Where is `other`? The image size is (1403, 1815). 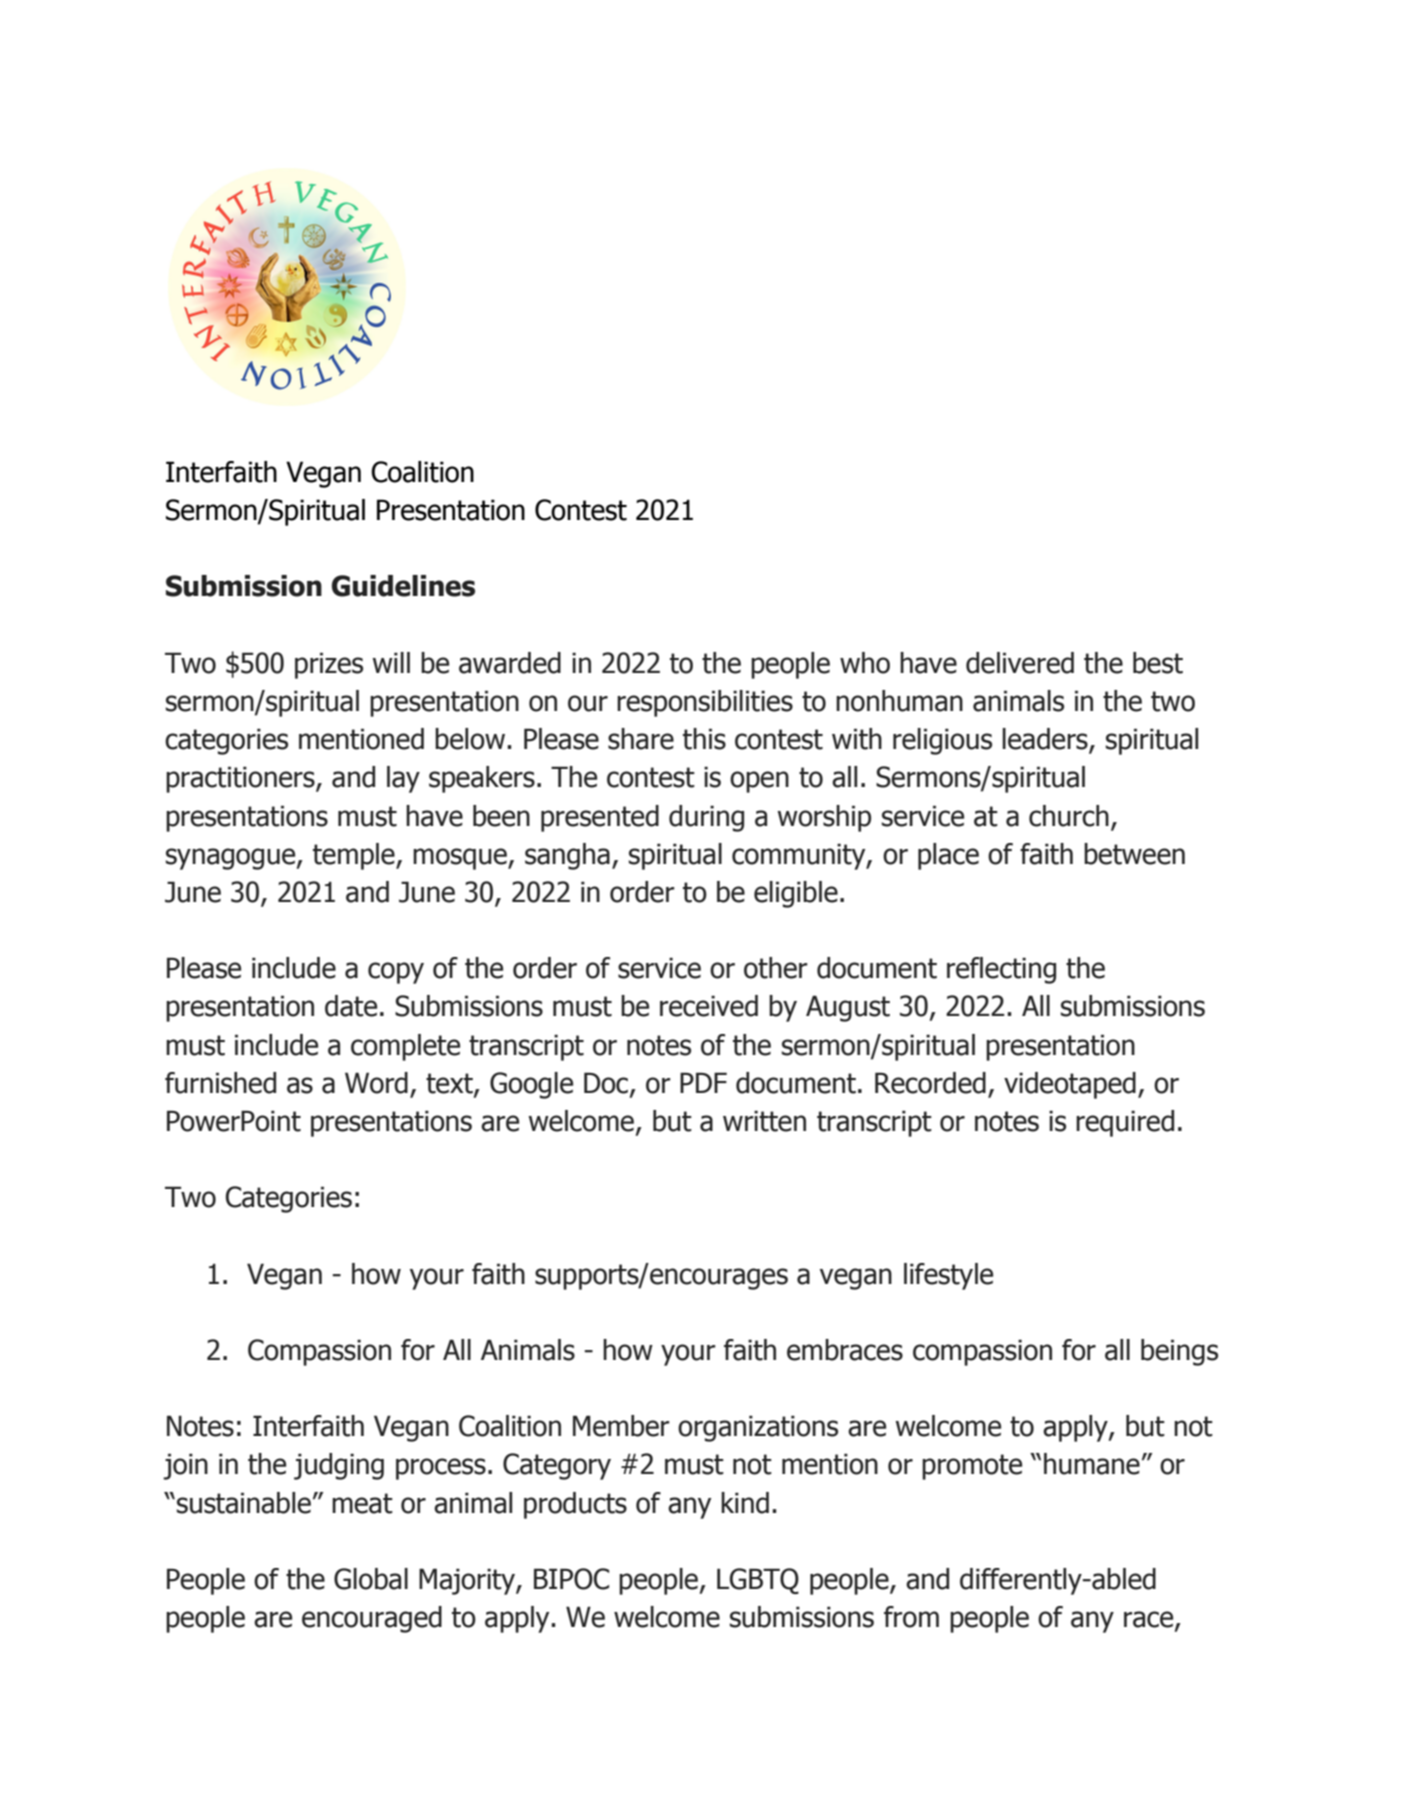 other is located at coordinates (776, 968).
